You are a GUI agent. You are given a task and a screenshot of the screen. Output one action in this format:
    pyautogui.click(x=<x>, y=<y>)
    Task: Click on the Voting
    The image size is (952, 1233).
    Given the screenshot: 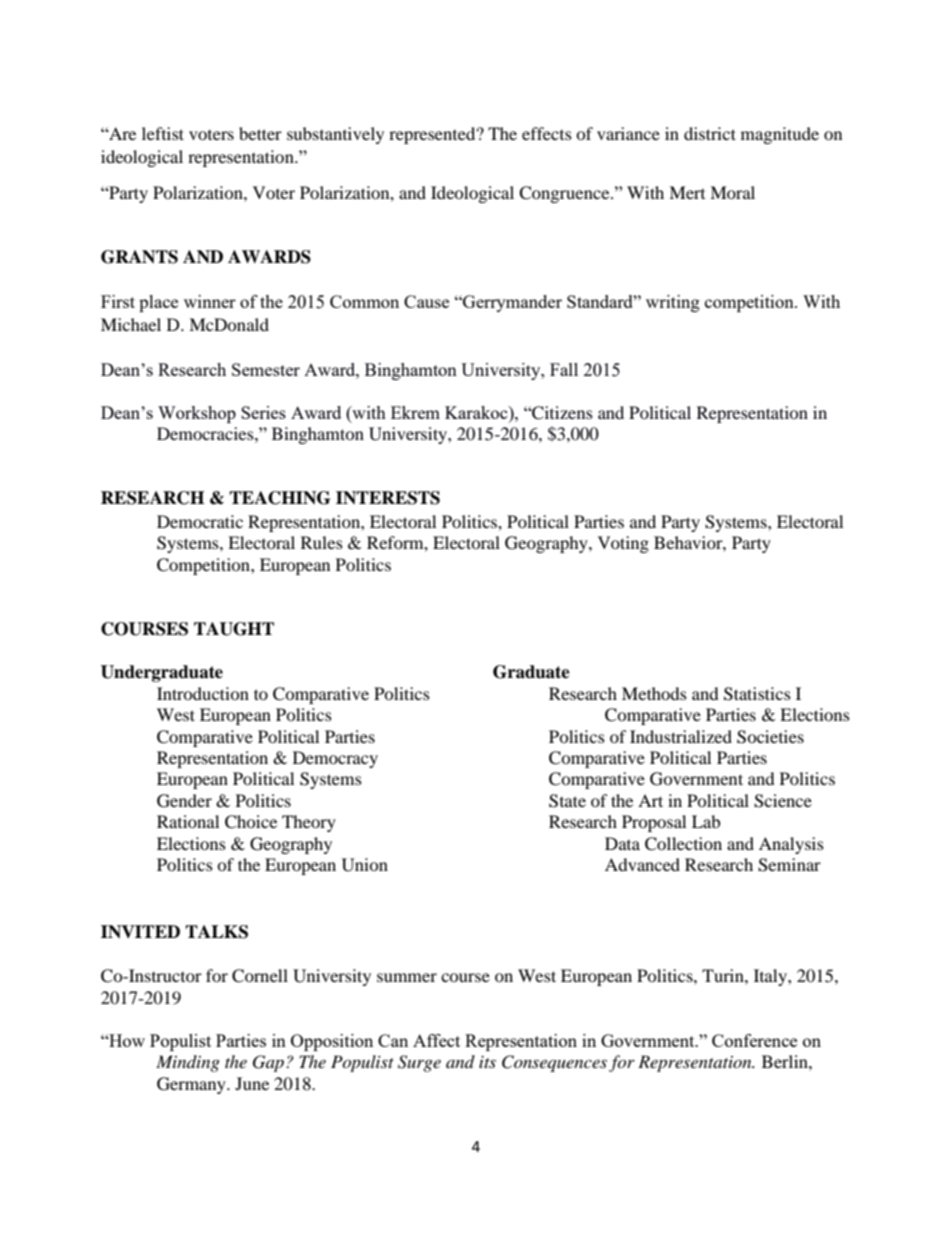 What is the action you would take?
    pyautogui.click(x=623, y=544)
